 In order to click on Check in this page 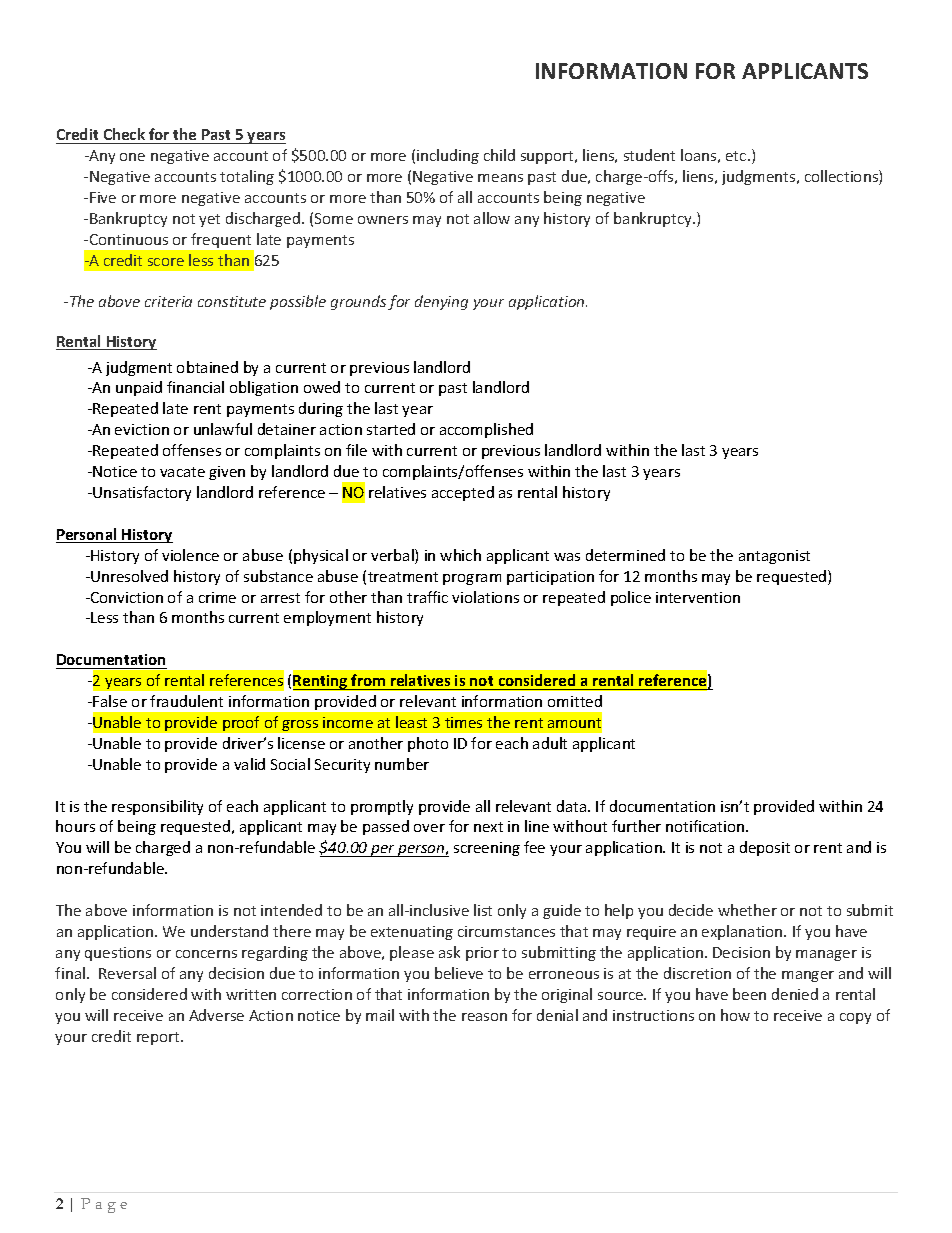, I will do `click(124, 134)`.
